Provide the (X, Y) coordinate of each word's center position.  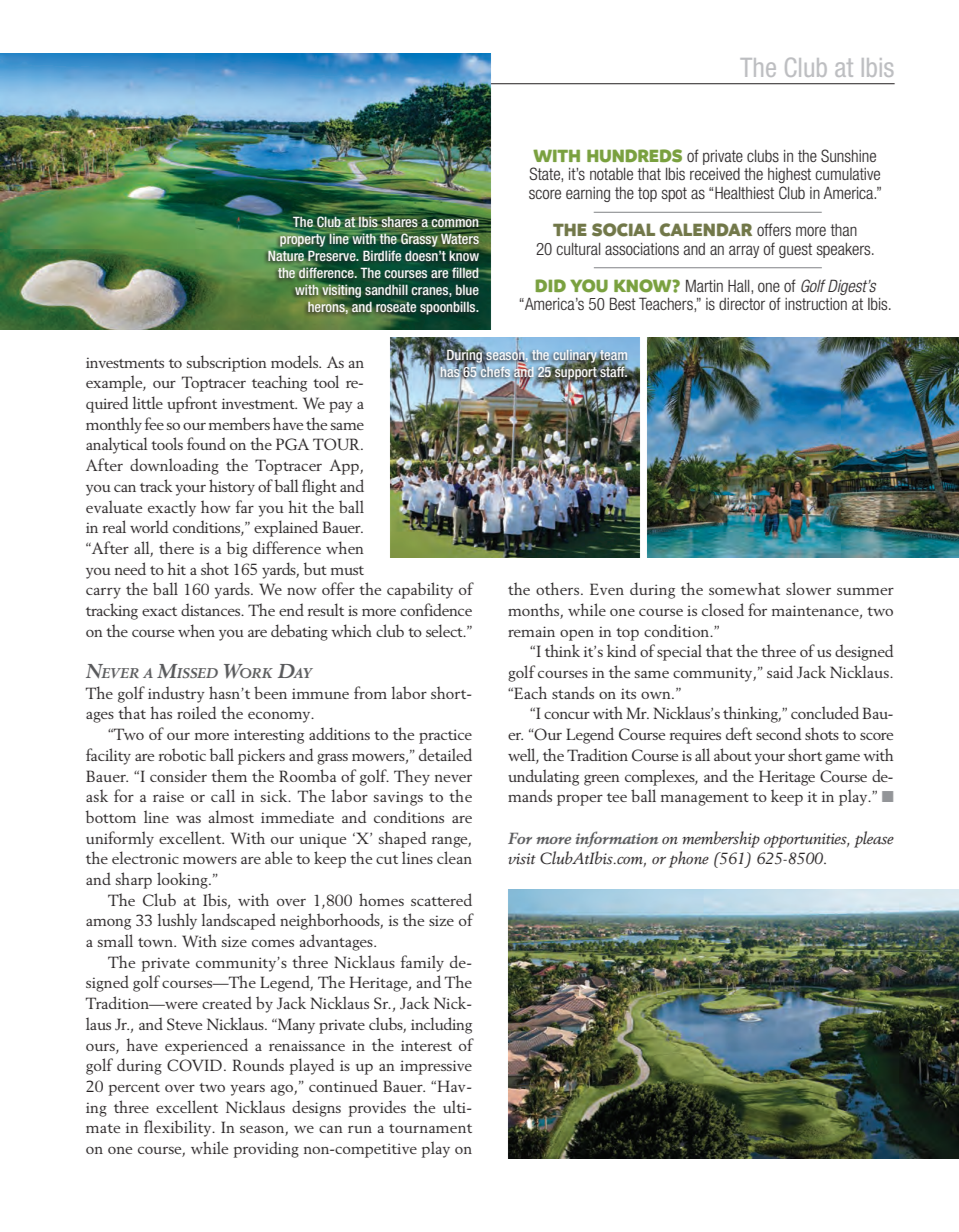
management (705, 799)
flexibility (179, 1128)
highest (789, 175)
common (455, 223)
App (345, 467)
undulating (543, 777)
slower (808, 588)
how (216, 506)
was (188, 819)
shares (399, 221)
